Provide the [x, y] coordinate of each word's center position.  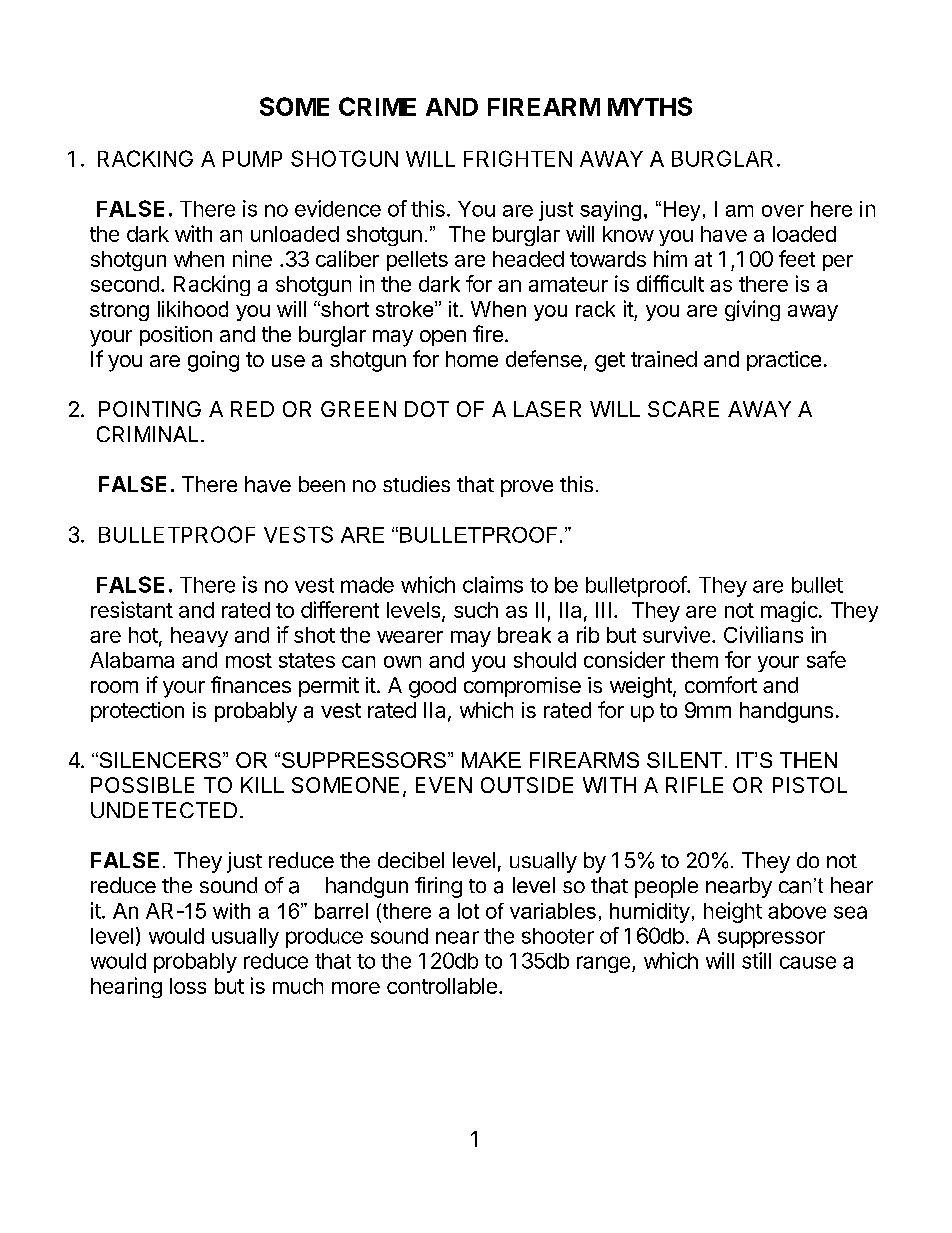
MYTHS [650, 106]
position [176, 336]
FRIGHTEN [518, 158]
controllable [442, 986]
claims [493, 584]
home [472, 359]
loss [188, 986]
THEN [808, 760]
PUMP [252, 159]
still [756, 960]
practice [784, 361]
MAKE [491, 760]
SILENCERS [159, 760]
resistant [132, 609]
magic [789, 611]
